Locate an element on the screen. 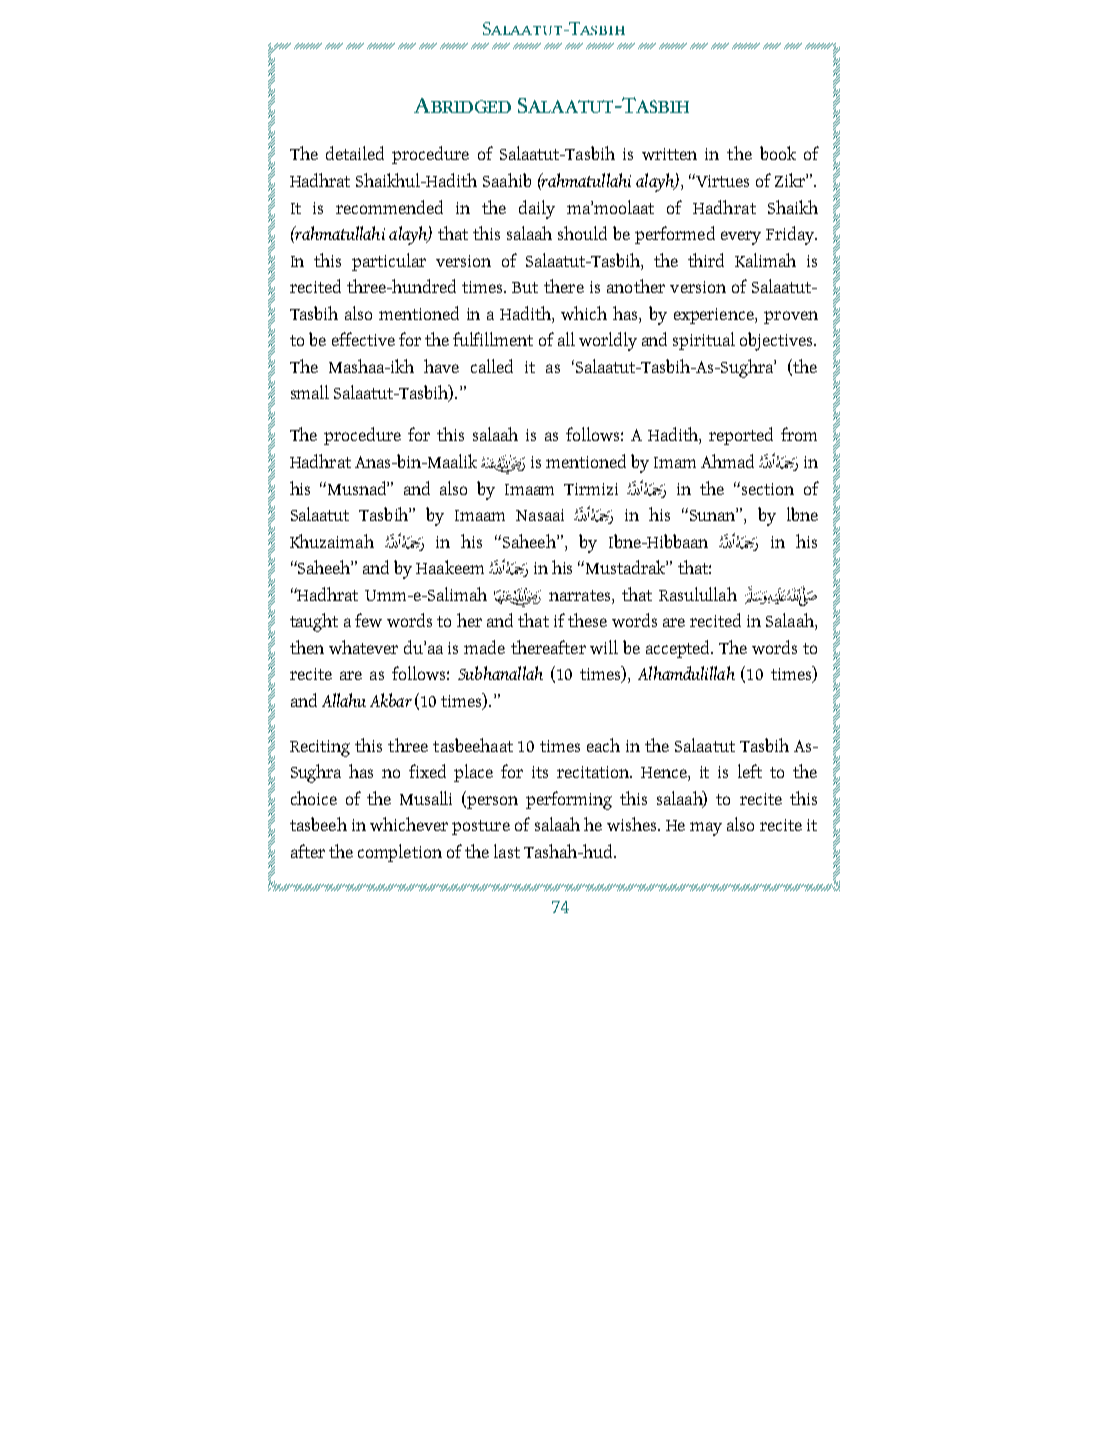  narrates is located at coordinates (581, 595).
